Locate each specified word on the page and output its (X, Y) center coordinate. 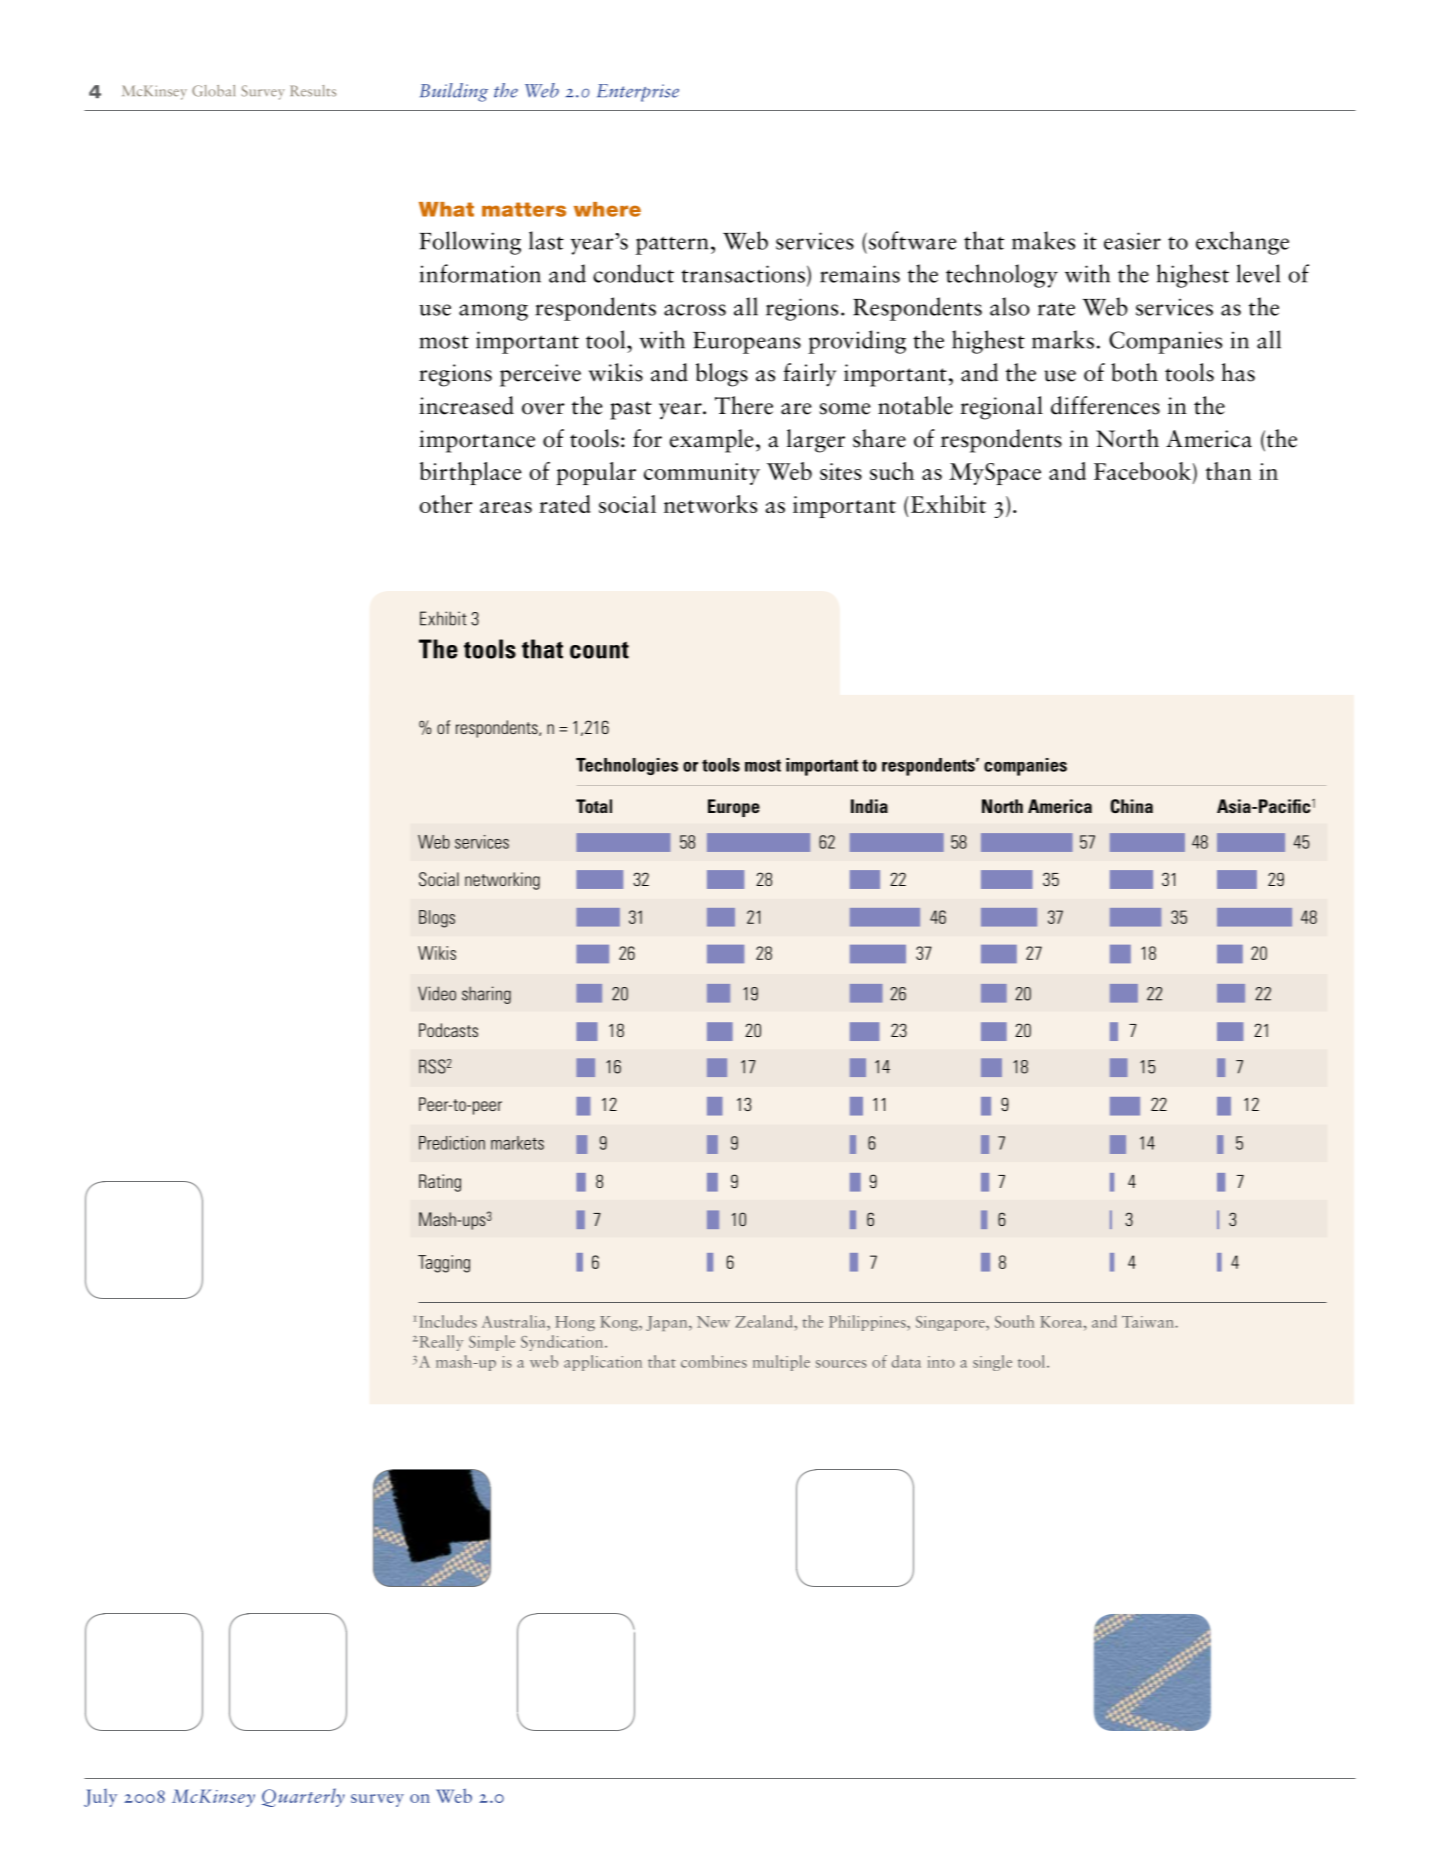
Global (213, 91)
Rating (440, 1183)
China (1132, 806)
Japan (668, 1323)
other (446, 504)
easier (1132, 241)
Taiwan (1149, 1322)
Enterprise (638, 93)
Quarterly (303, 1797)
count (599, 650)
